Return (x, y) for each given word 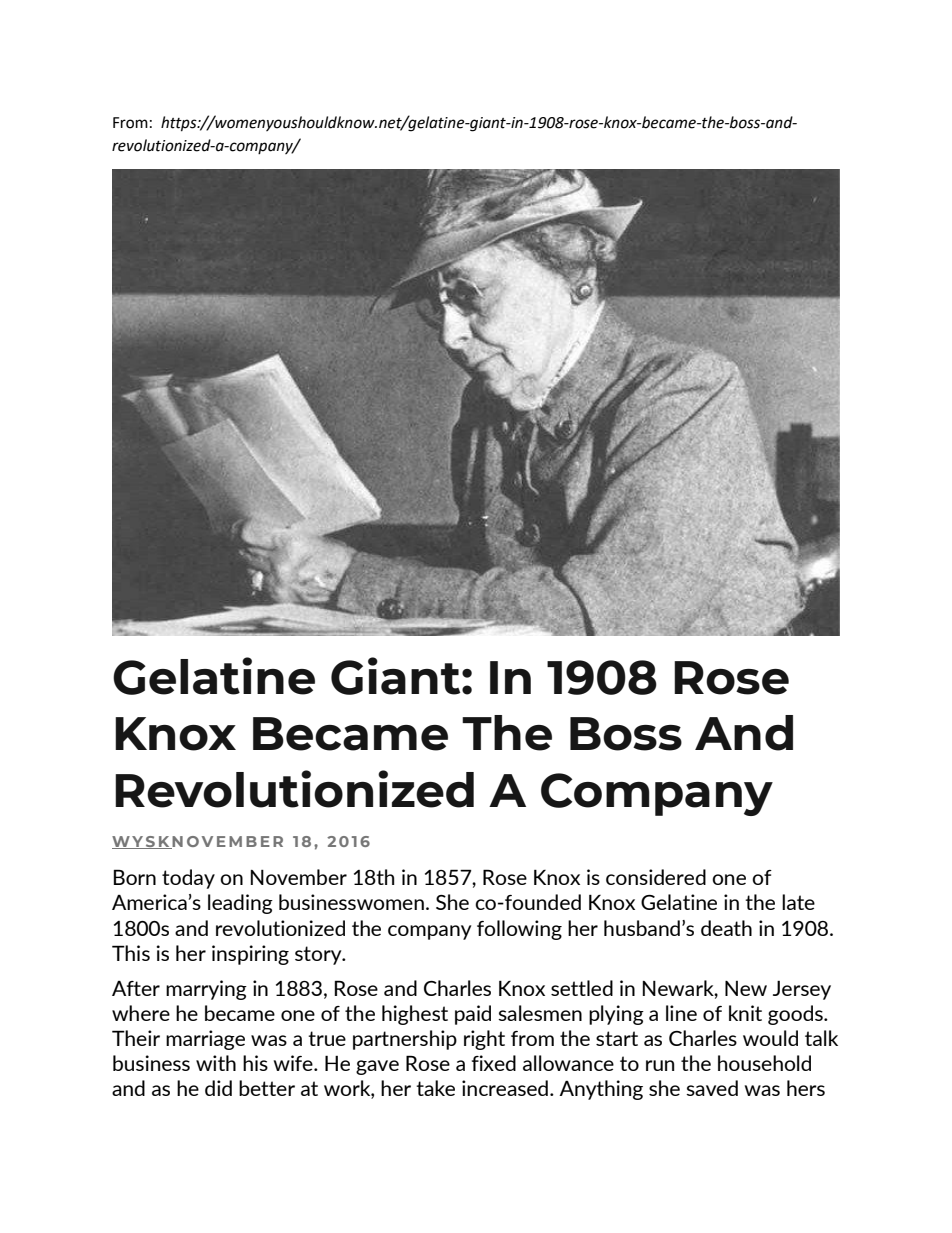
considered (656, 877)
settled (582, 988)
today (188, 879)
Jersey (802, 990)
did (218, 1088)
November (299, 877)
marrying (206, 990)
